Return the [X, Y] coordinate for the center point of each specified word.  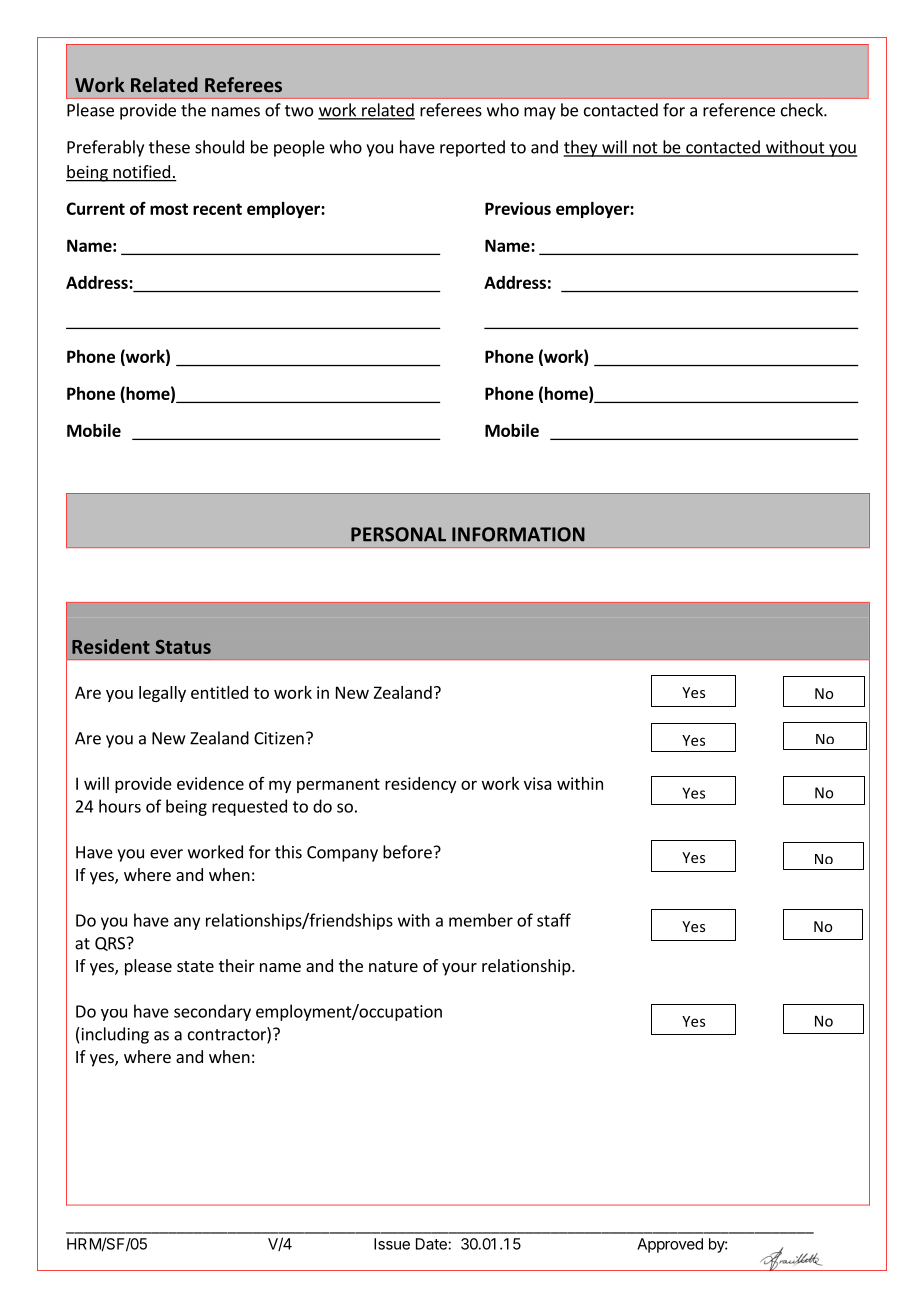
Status [183, 647]
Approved [670, 1245]
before [407, 852]
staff [554, 920]
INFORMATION [518, 534]
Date [432, 1244]
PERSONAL [398, 534]
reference [739, 110]
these [169, 147]
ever [166, 854]
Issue [392, 1244]
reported [472, 148]
